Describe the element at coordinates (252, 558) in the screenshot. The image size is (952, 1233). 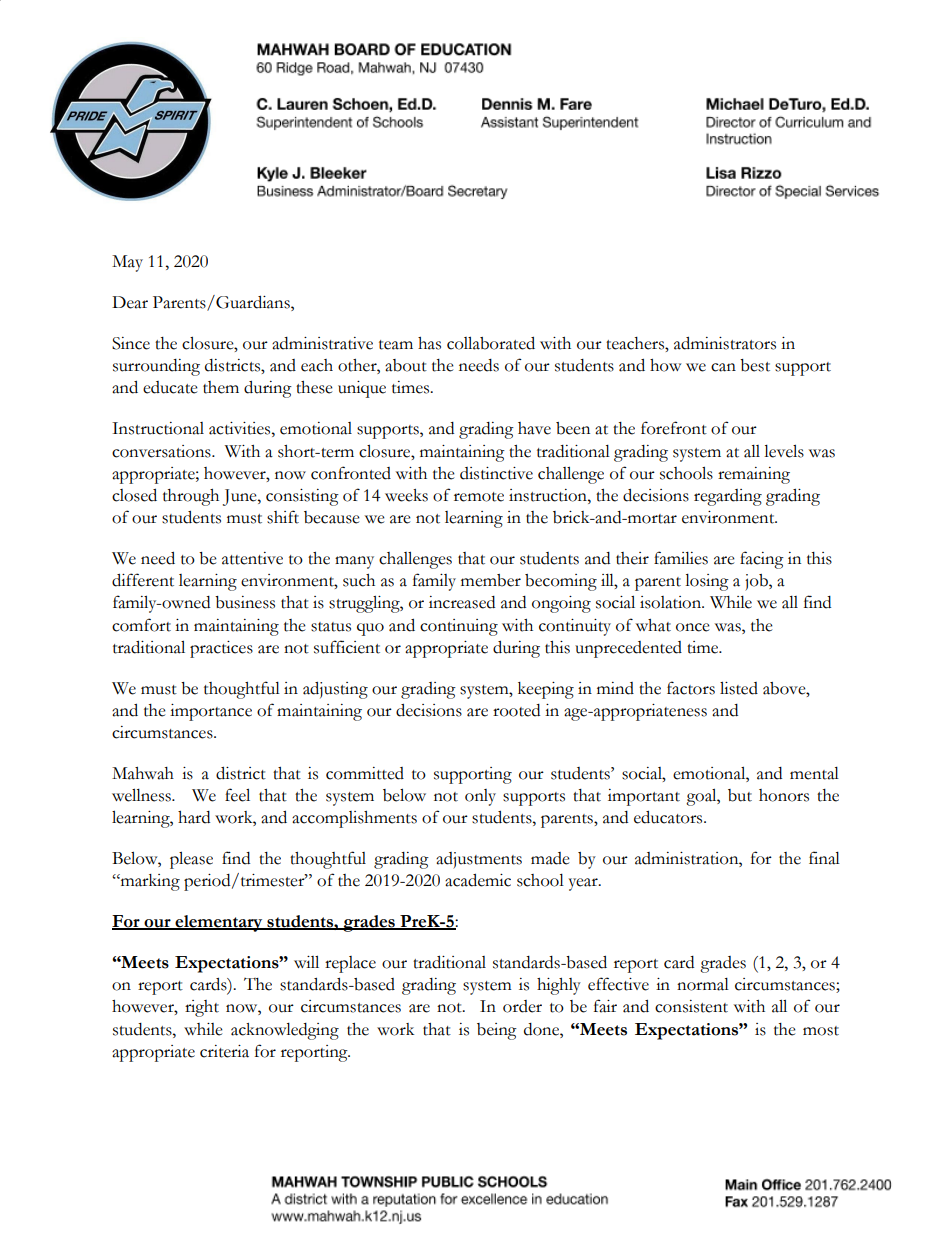
I see `attentive` at that location.
